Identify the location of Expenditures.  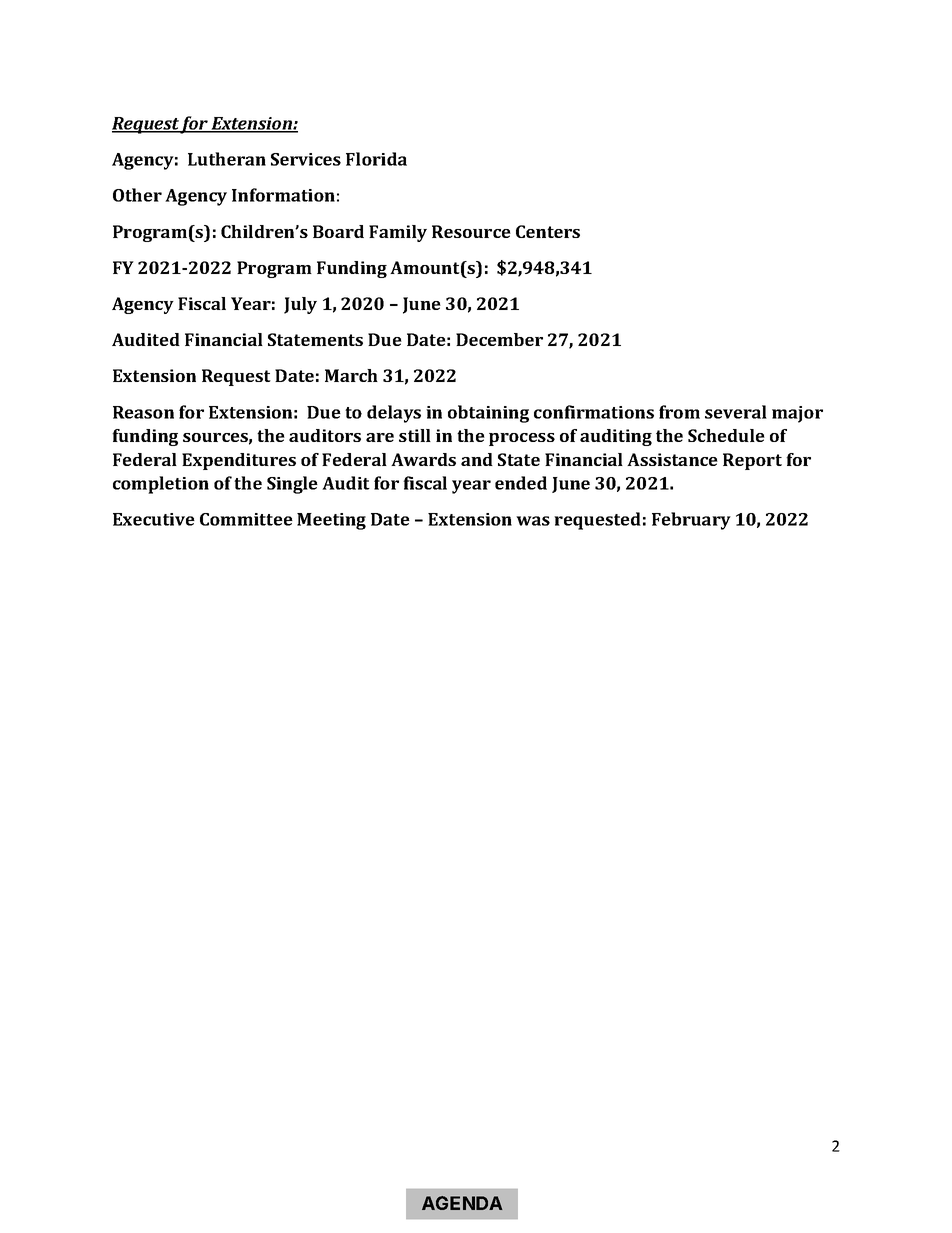
(239, 461).
